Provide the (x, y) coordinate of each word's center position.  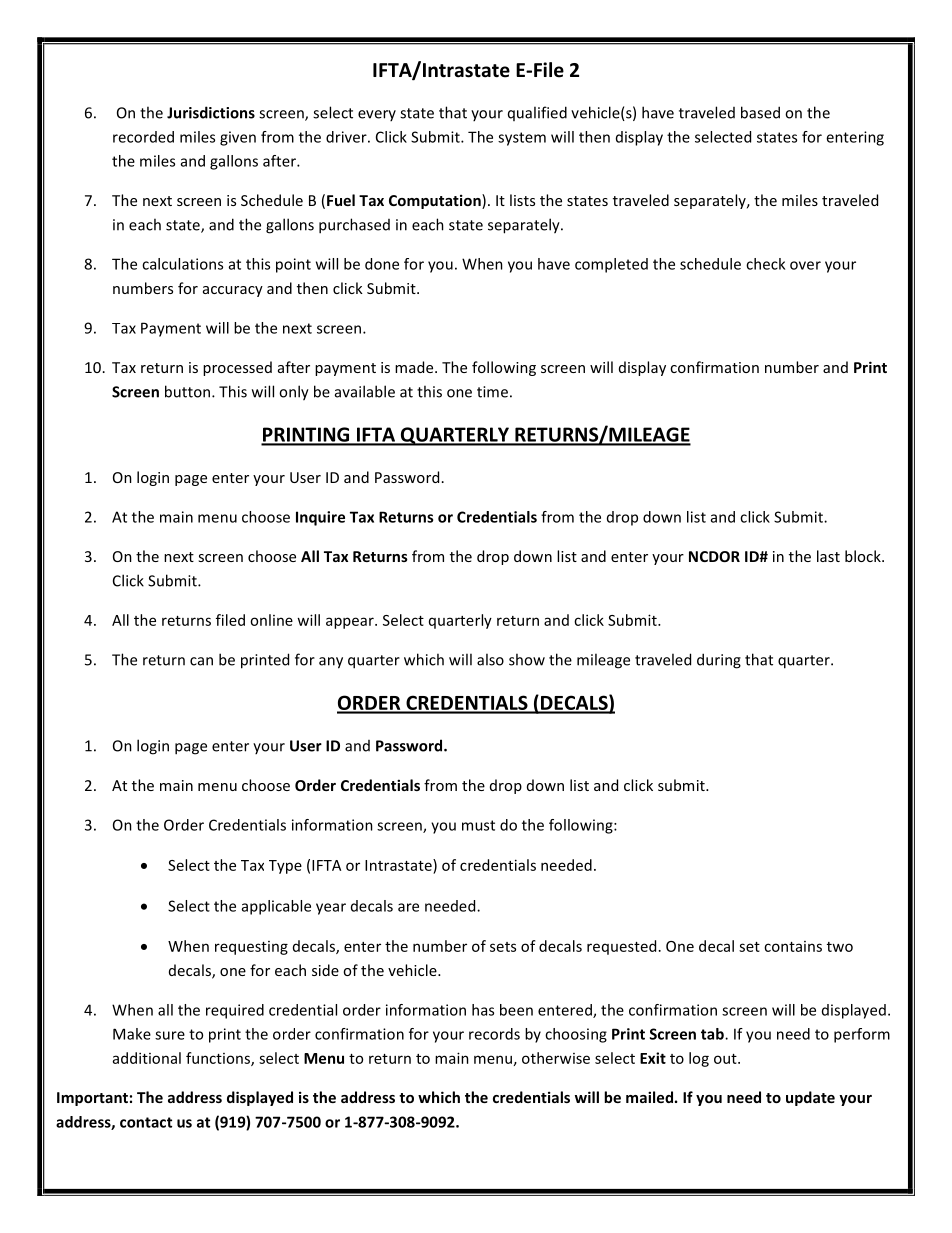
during (719, 661)
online (271, 620)
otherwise (556, 1058)
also (490, 659)
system (522, 139)
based (760, 112)
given (238, 138)
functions (219, 1059)
